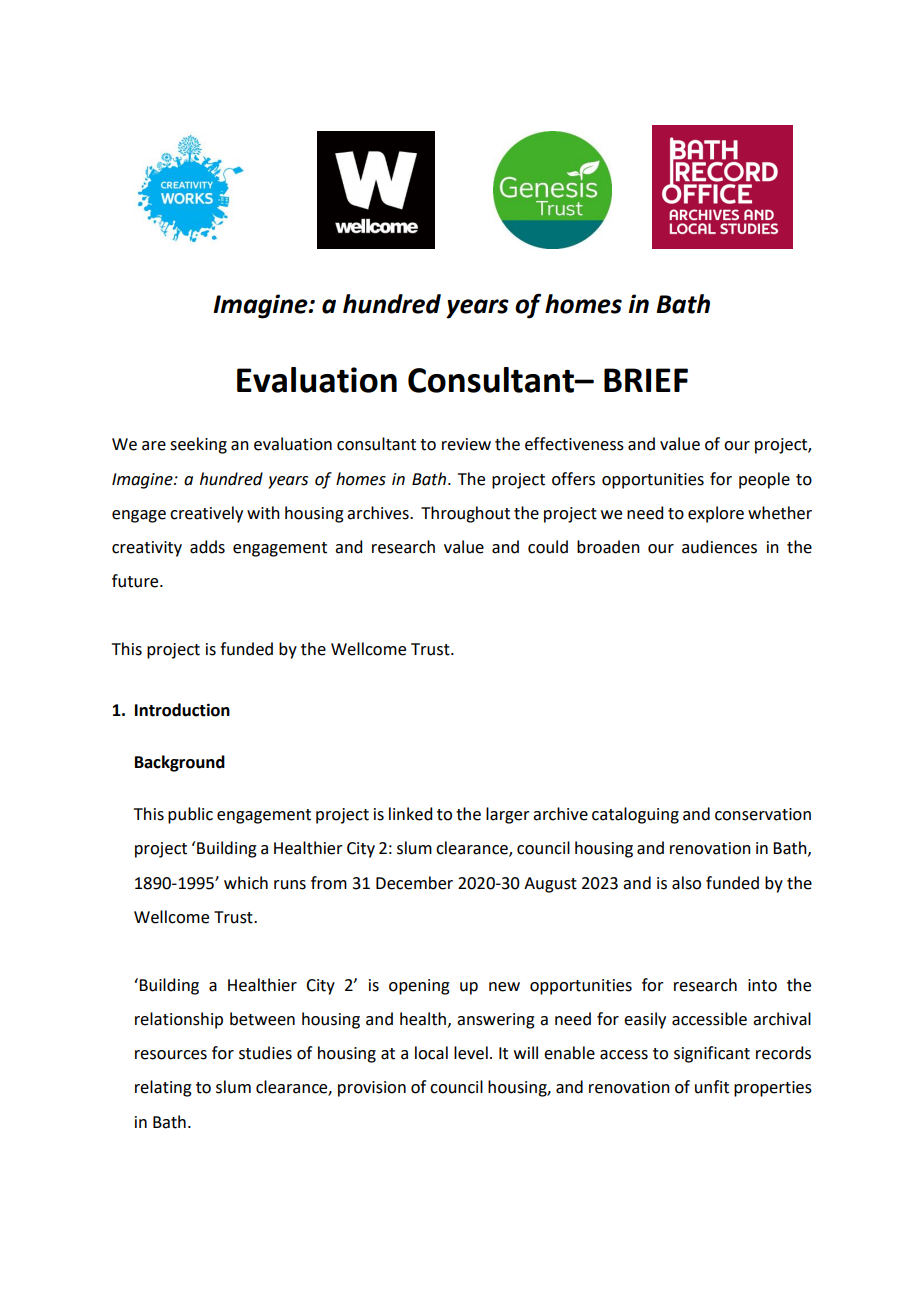  What do you see at coordinates (171, 1055) in the screenshot?
I see `resources` at bounding box center [171, 1055].
